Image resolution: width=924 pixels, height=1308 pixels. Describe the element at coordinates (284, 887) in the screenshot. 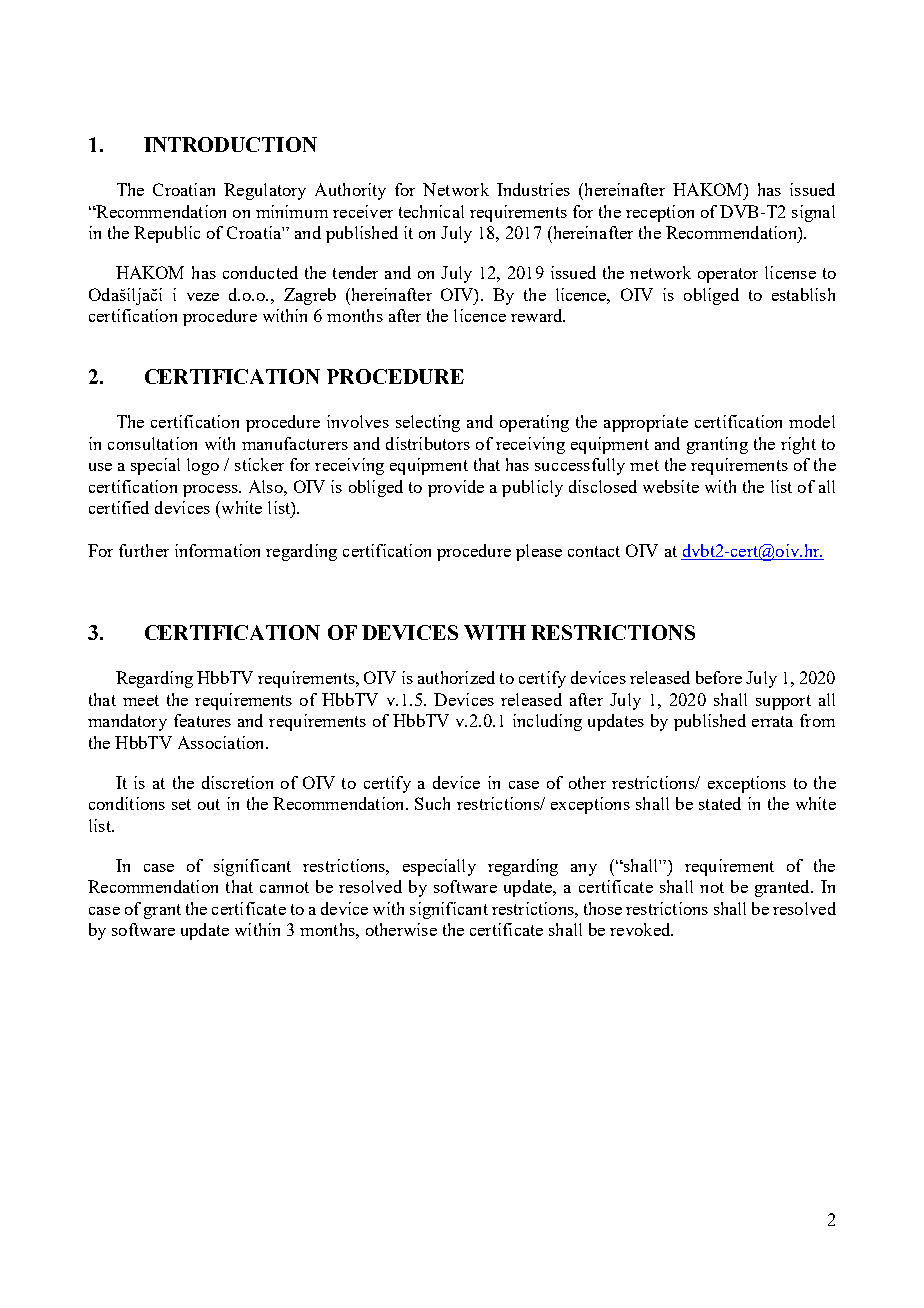

I see `cannot` at that location.
